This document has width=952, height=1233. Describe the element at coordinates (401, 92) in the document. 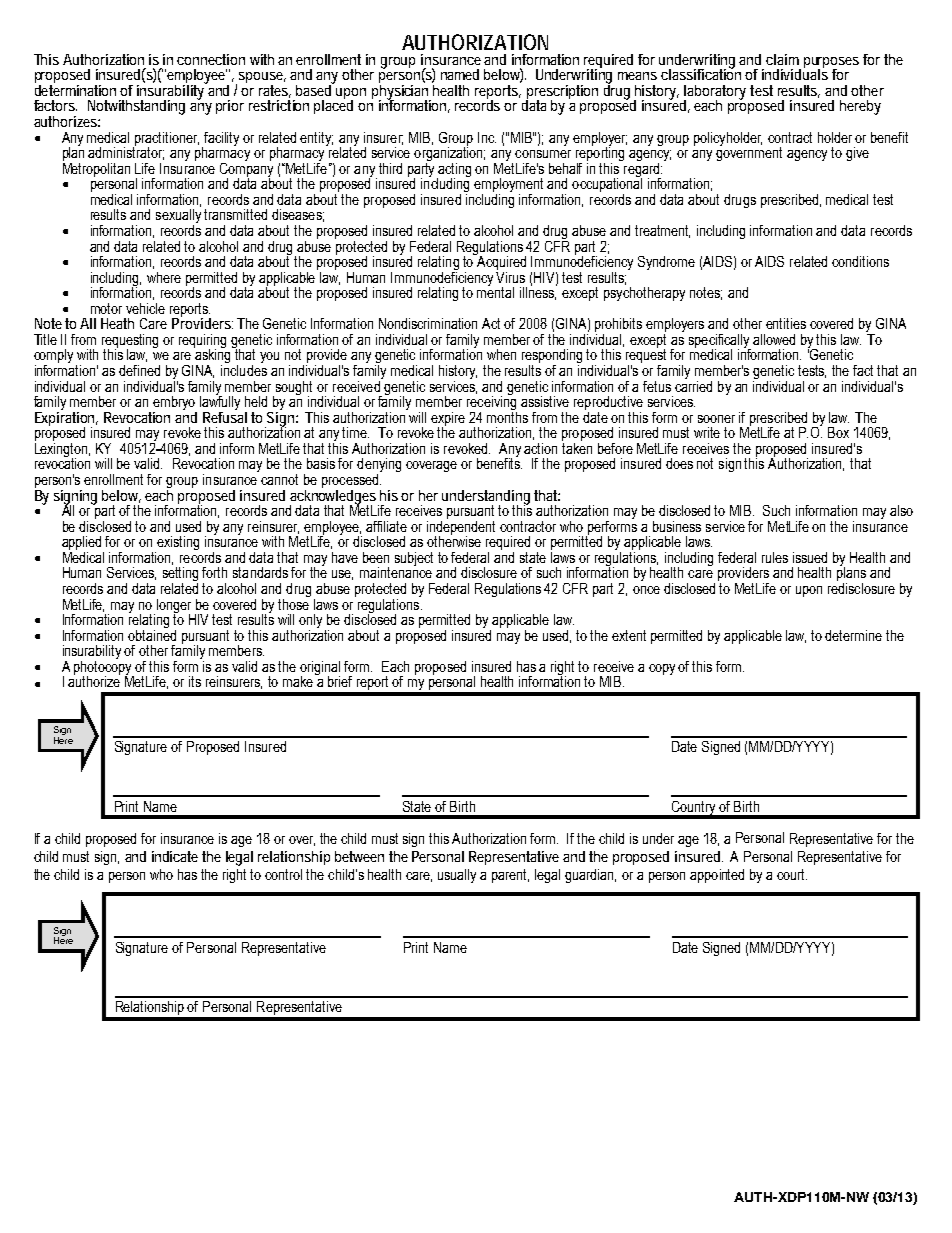

I see `physician` at that location.
